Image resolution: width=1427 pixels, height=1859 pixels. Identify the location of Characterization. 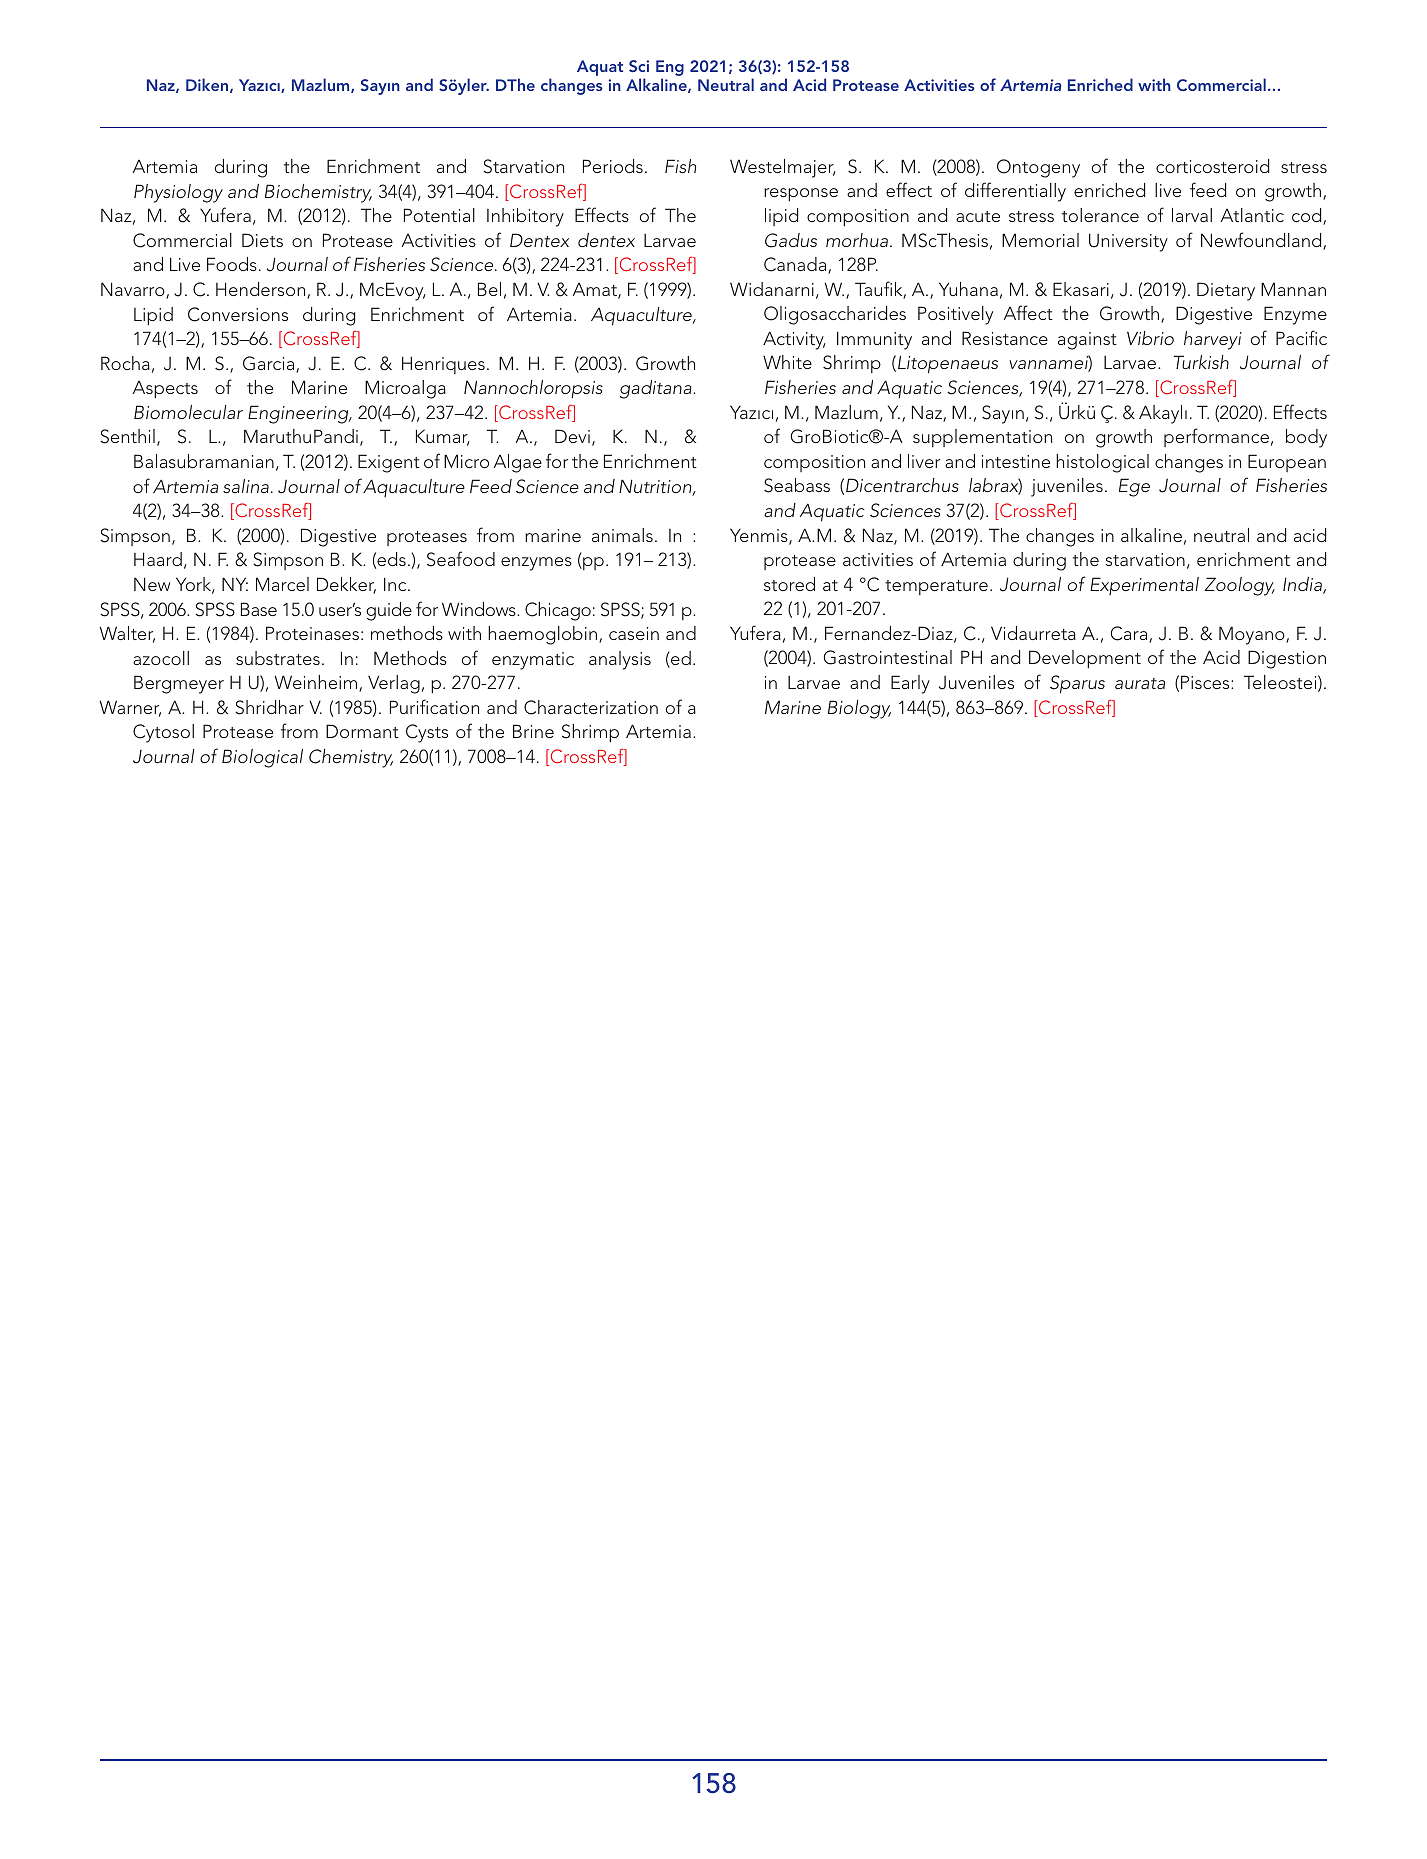
(591, 707).
